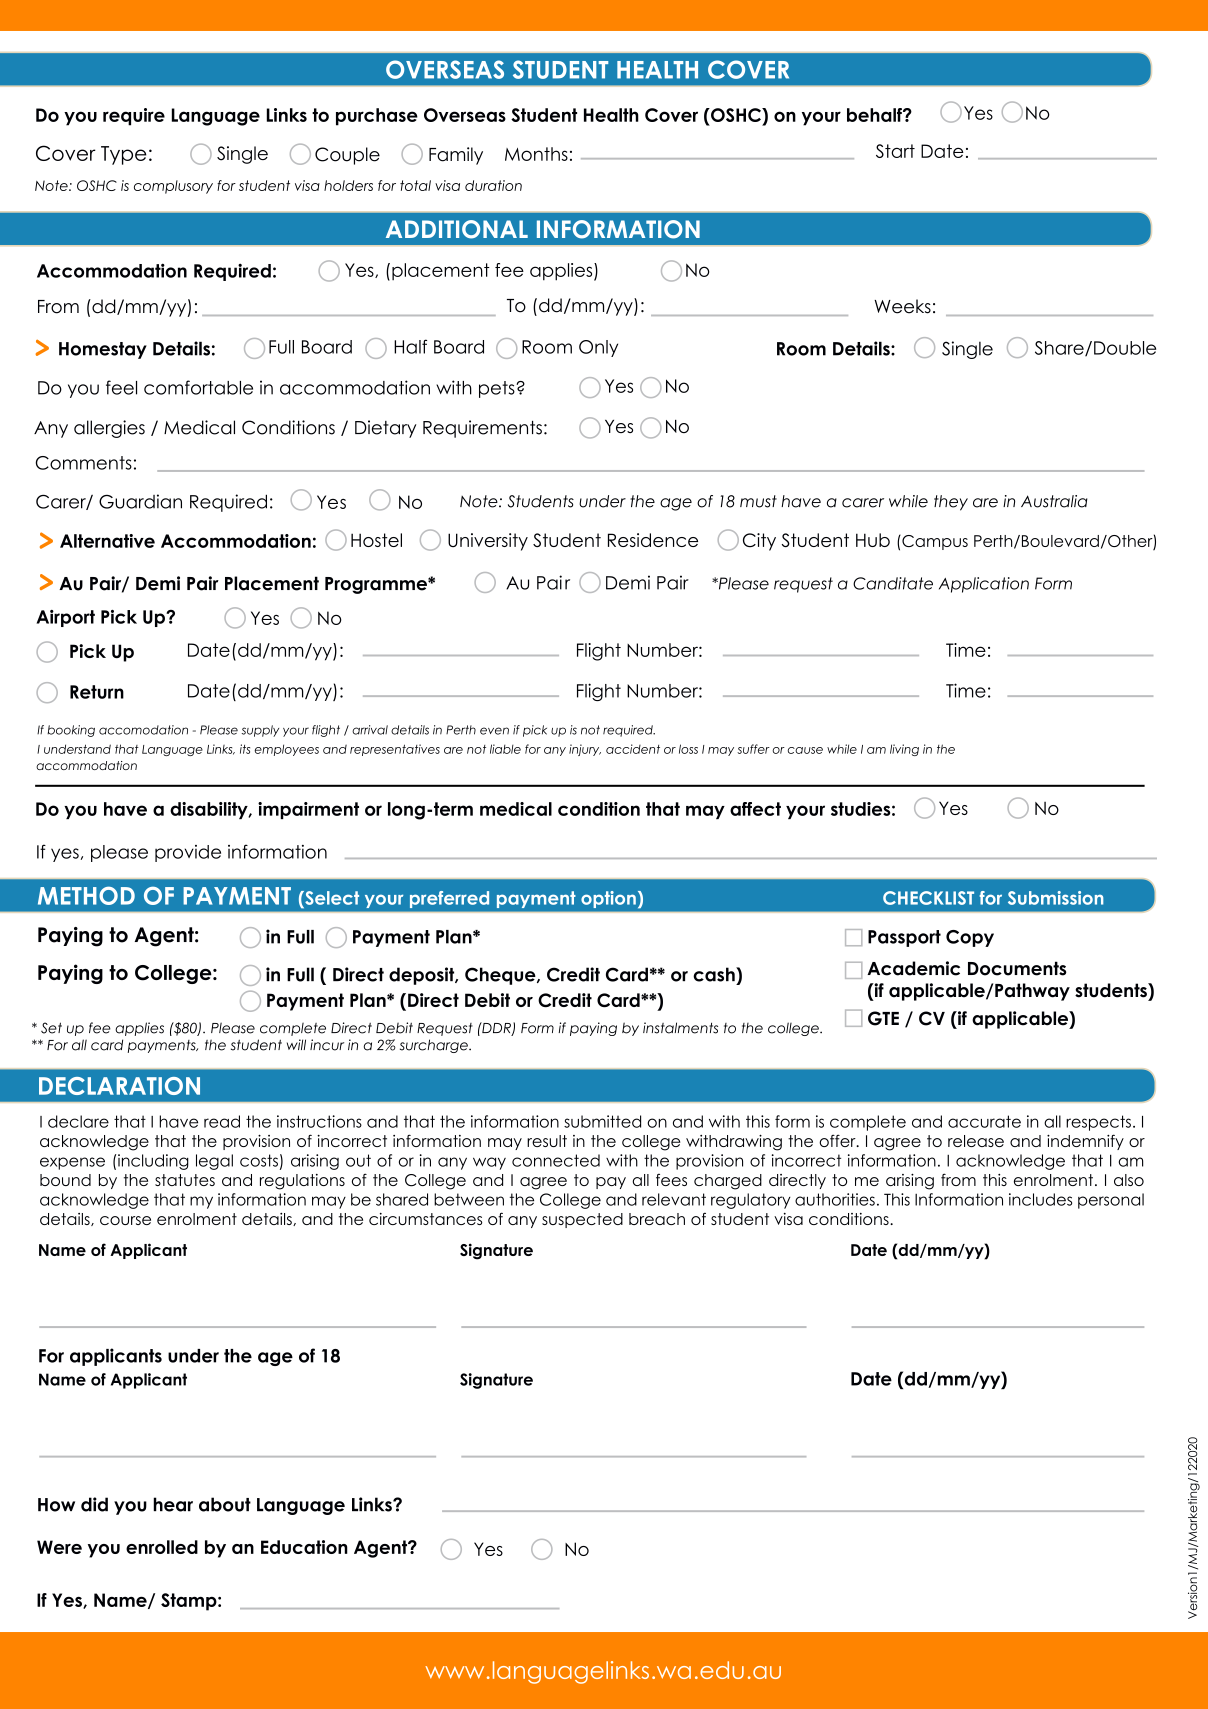  What do you see at coordinates (1017, 968) in the document?
I see `Documents` at bounding box center [1017, 968].
